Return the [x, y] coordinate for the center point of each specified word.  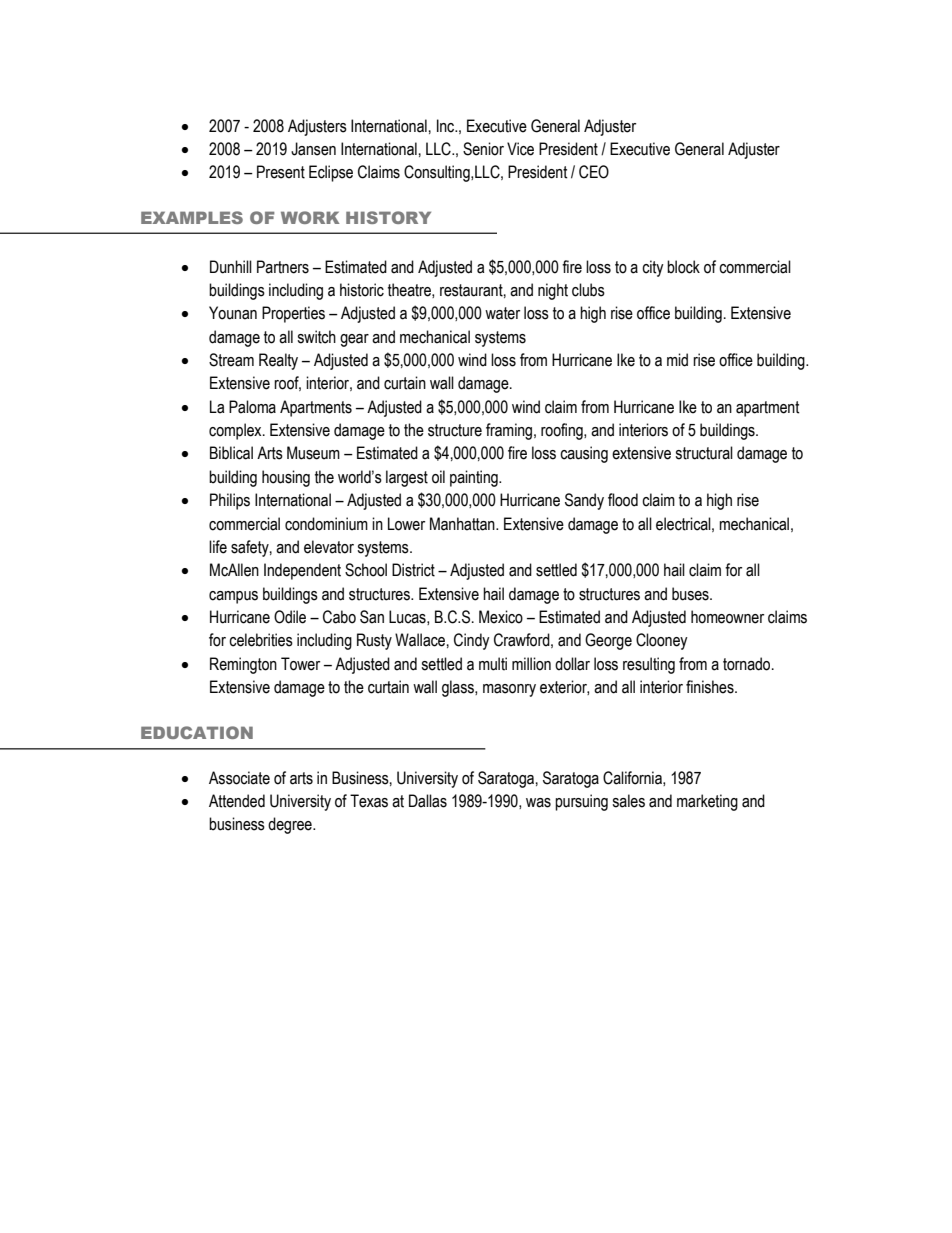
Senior [483, 149]
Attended [237, 801]
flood [623, 500]
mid [677, 360]
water [502, 313]
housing [286, 478]
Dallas [428, 801]
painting [475, 478]
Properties [293, 314]
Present [281, 172]
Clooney [662, 641]
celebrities [261, 640]
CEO [594, 172]
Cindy [472, 641]
